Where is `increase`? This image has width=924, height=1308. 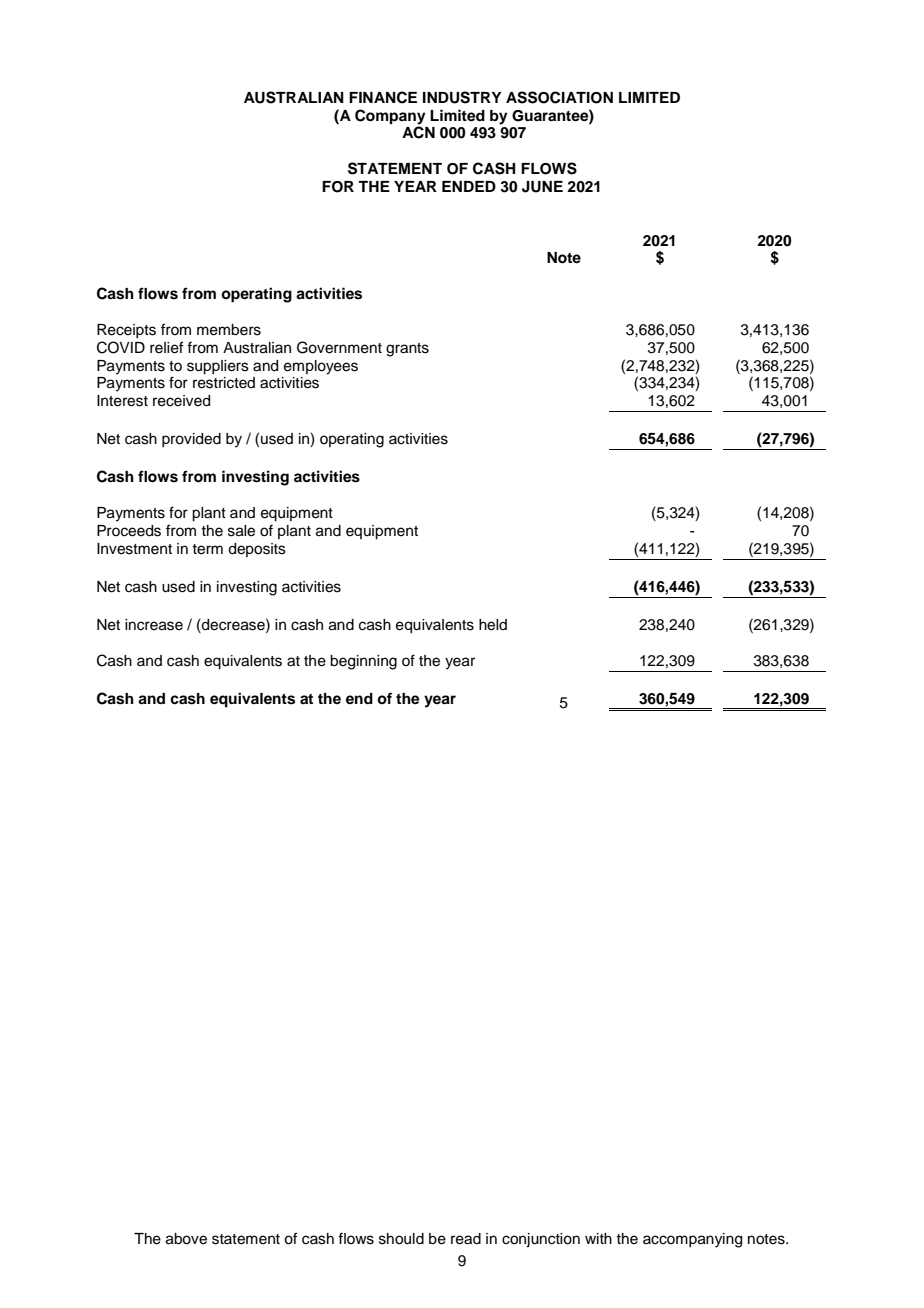
increase is located at coordinates (154, 625).
